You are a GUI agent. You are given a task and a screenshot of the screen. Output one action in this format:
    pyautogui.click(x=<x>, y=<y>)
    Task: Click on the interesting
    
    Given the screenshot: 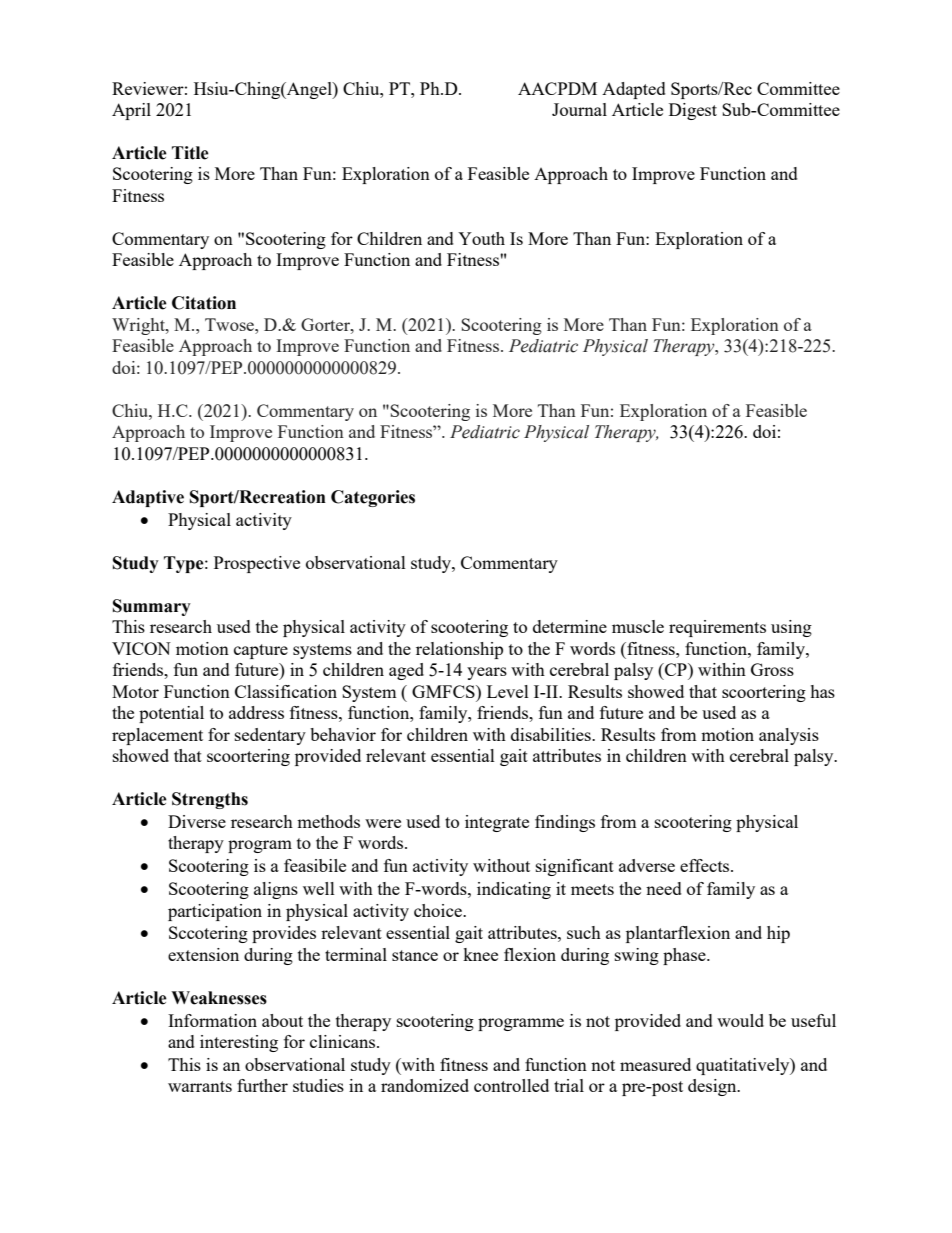 What is the action you would take?
    pyautogui.click(x=239, y=1043)
